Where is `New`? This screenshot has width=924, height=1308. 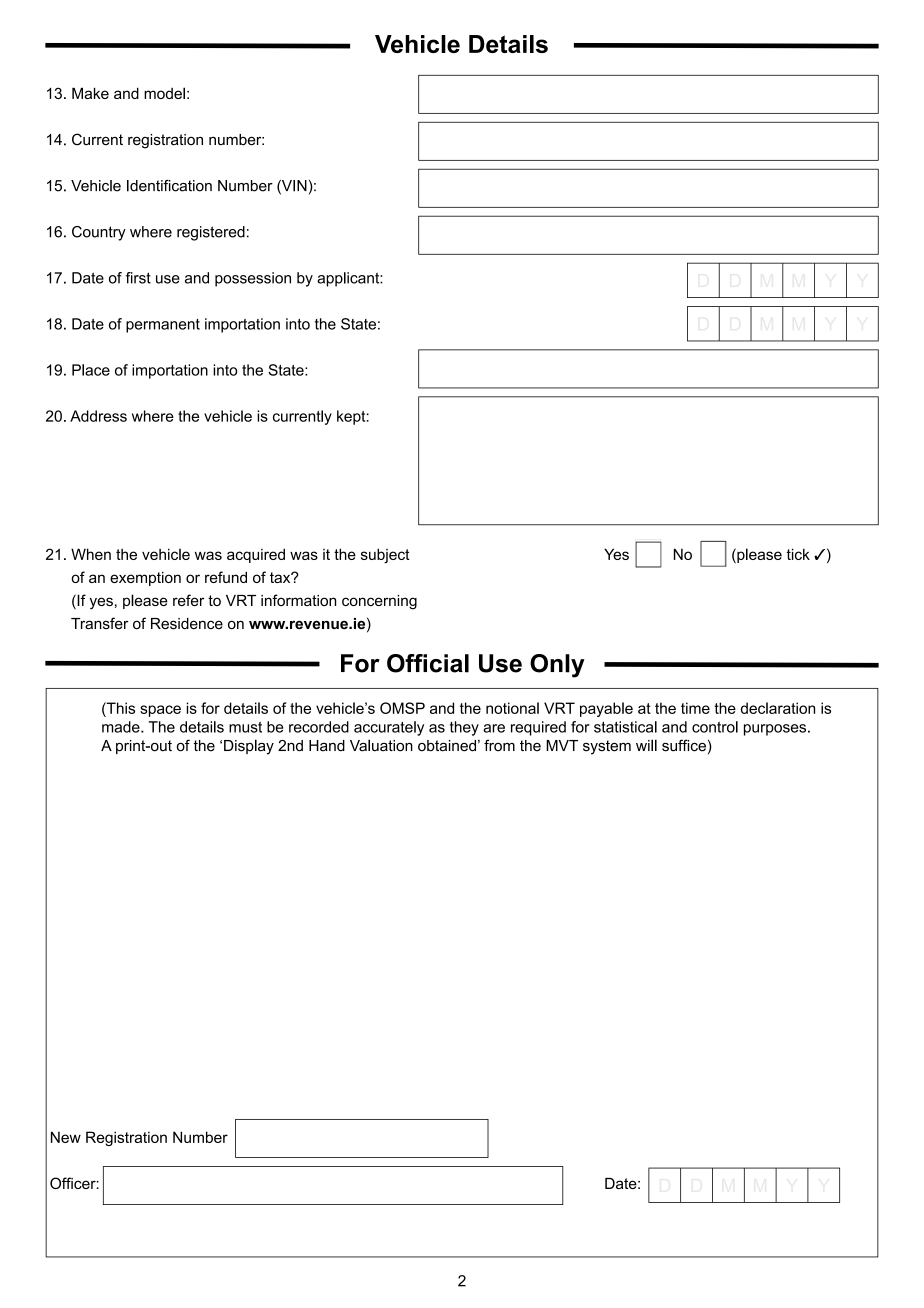
New is located at coordinates (66, 1137).
